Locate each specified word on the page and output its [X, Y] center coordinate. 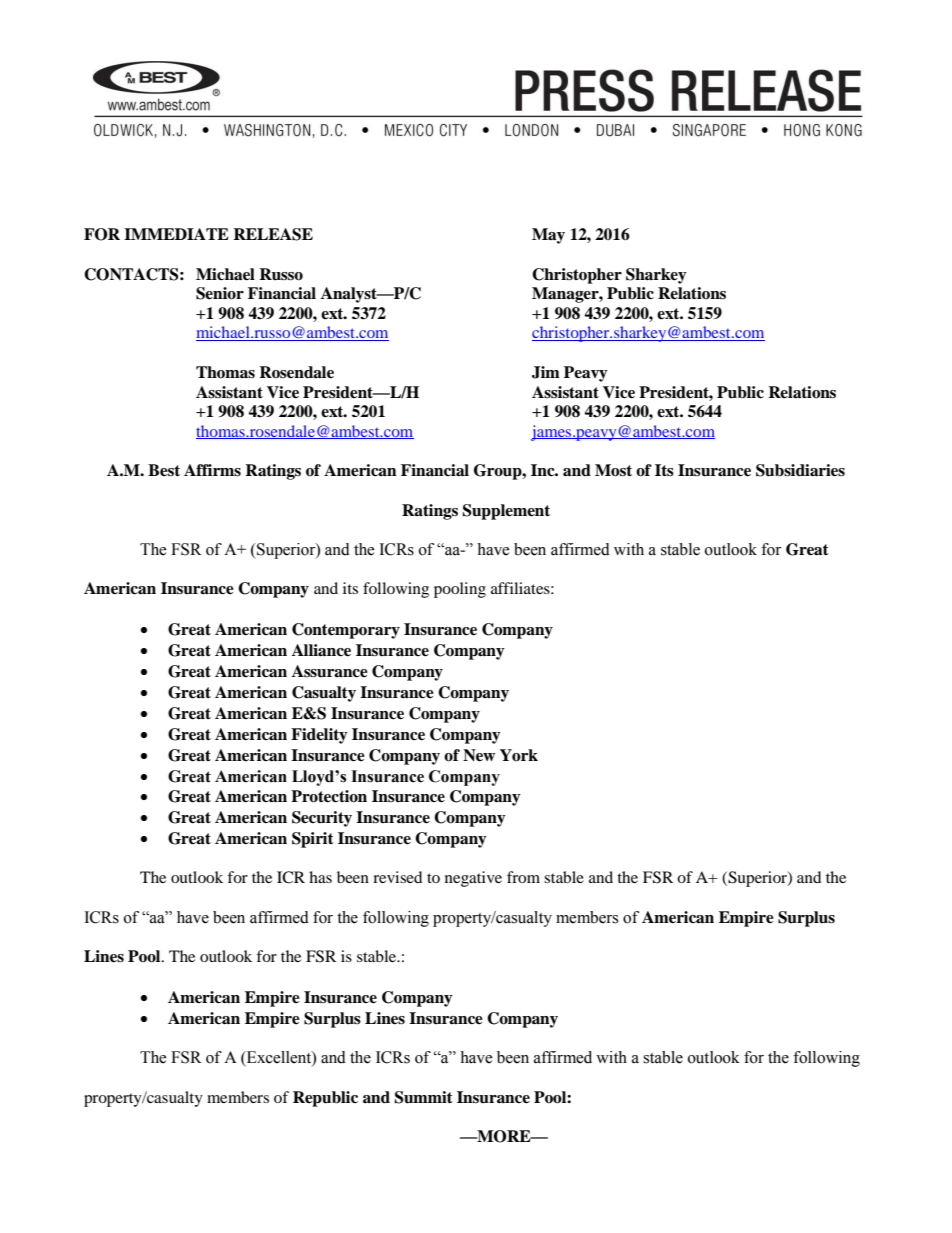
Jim [546, 372]
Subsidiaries [800, 470]
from [523, 877]
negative [473, 879]
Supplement [506, 512]
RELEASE [273, 234]
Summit [423, 1097]
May [548, 236]
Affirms [212, 470]
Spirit [313, 840]
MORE [504, 1136]
